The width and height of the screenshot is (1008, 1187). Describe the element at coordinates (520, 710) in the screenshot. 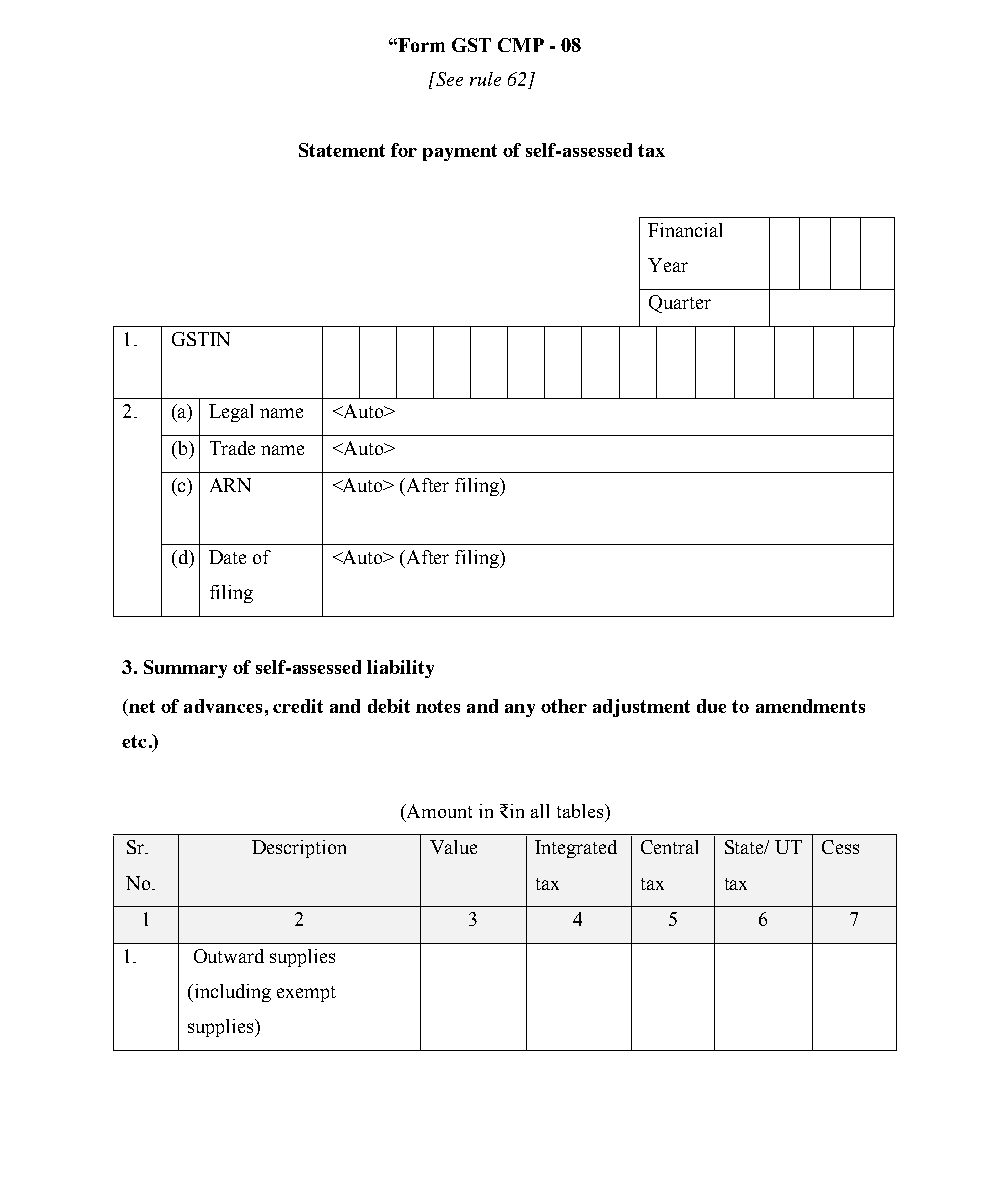

I see `any` at that location.
